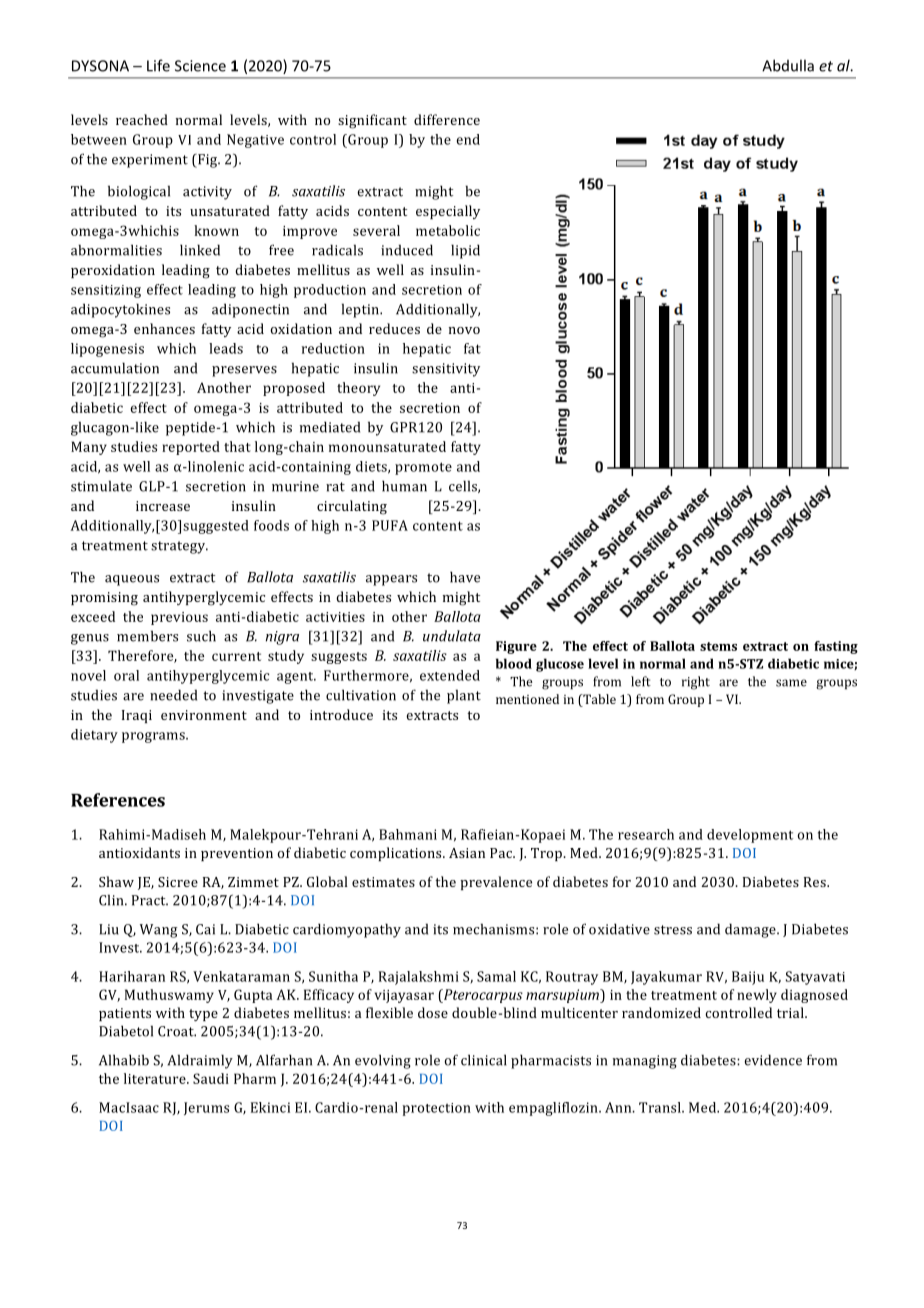 This document has height=1308, width=924. I want to click on stems, so click(718, 646).
